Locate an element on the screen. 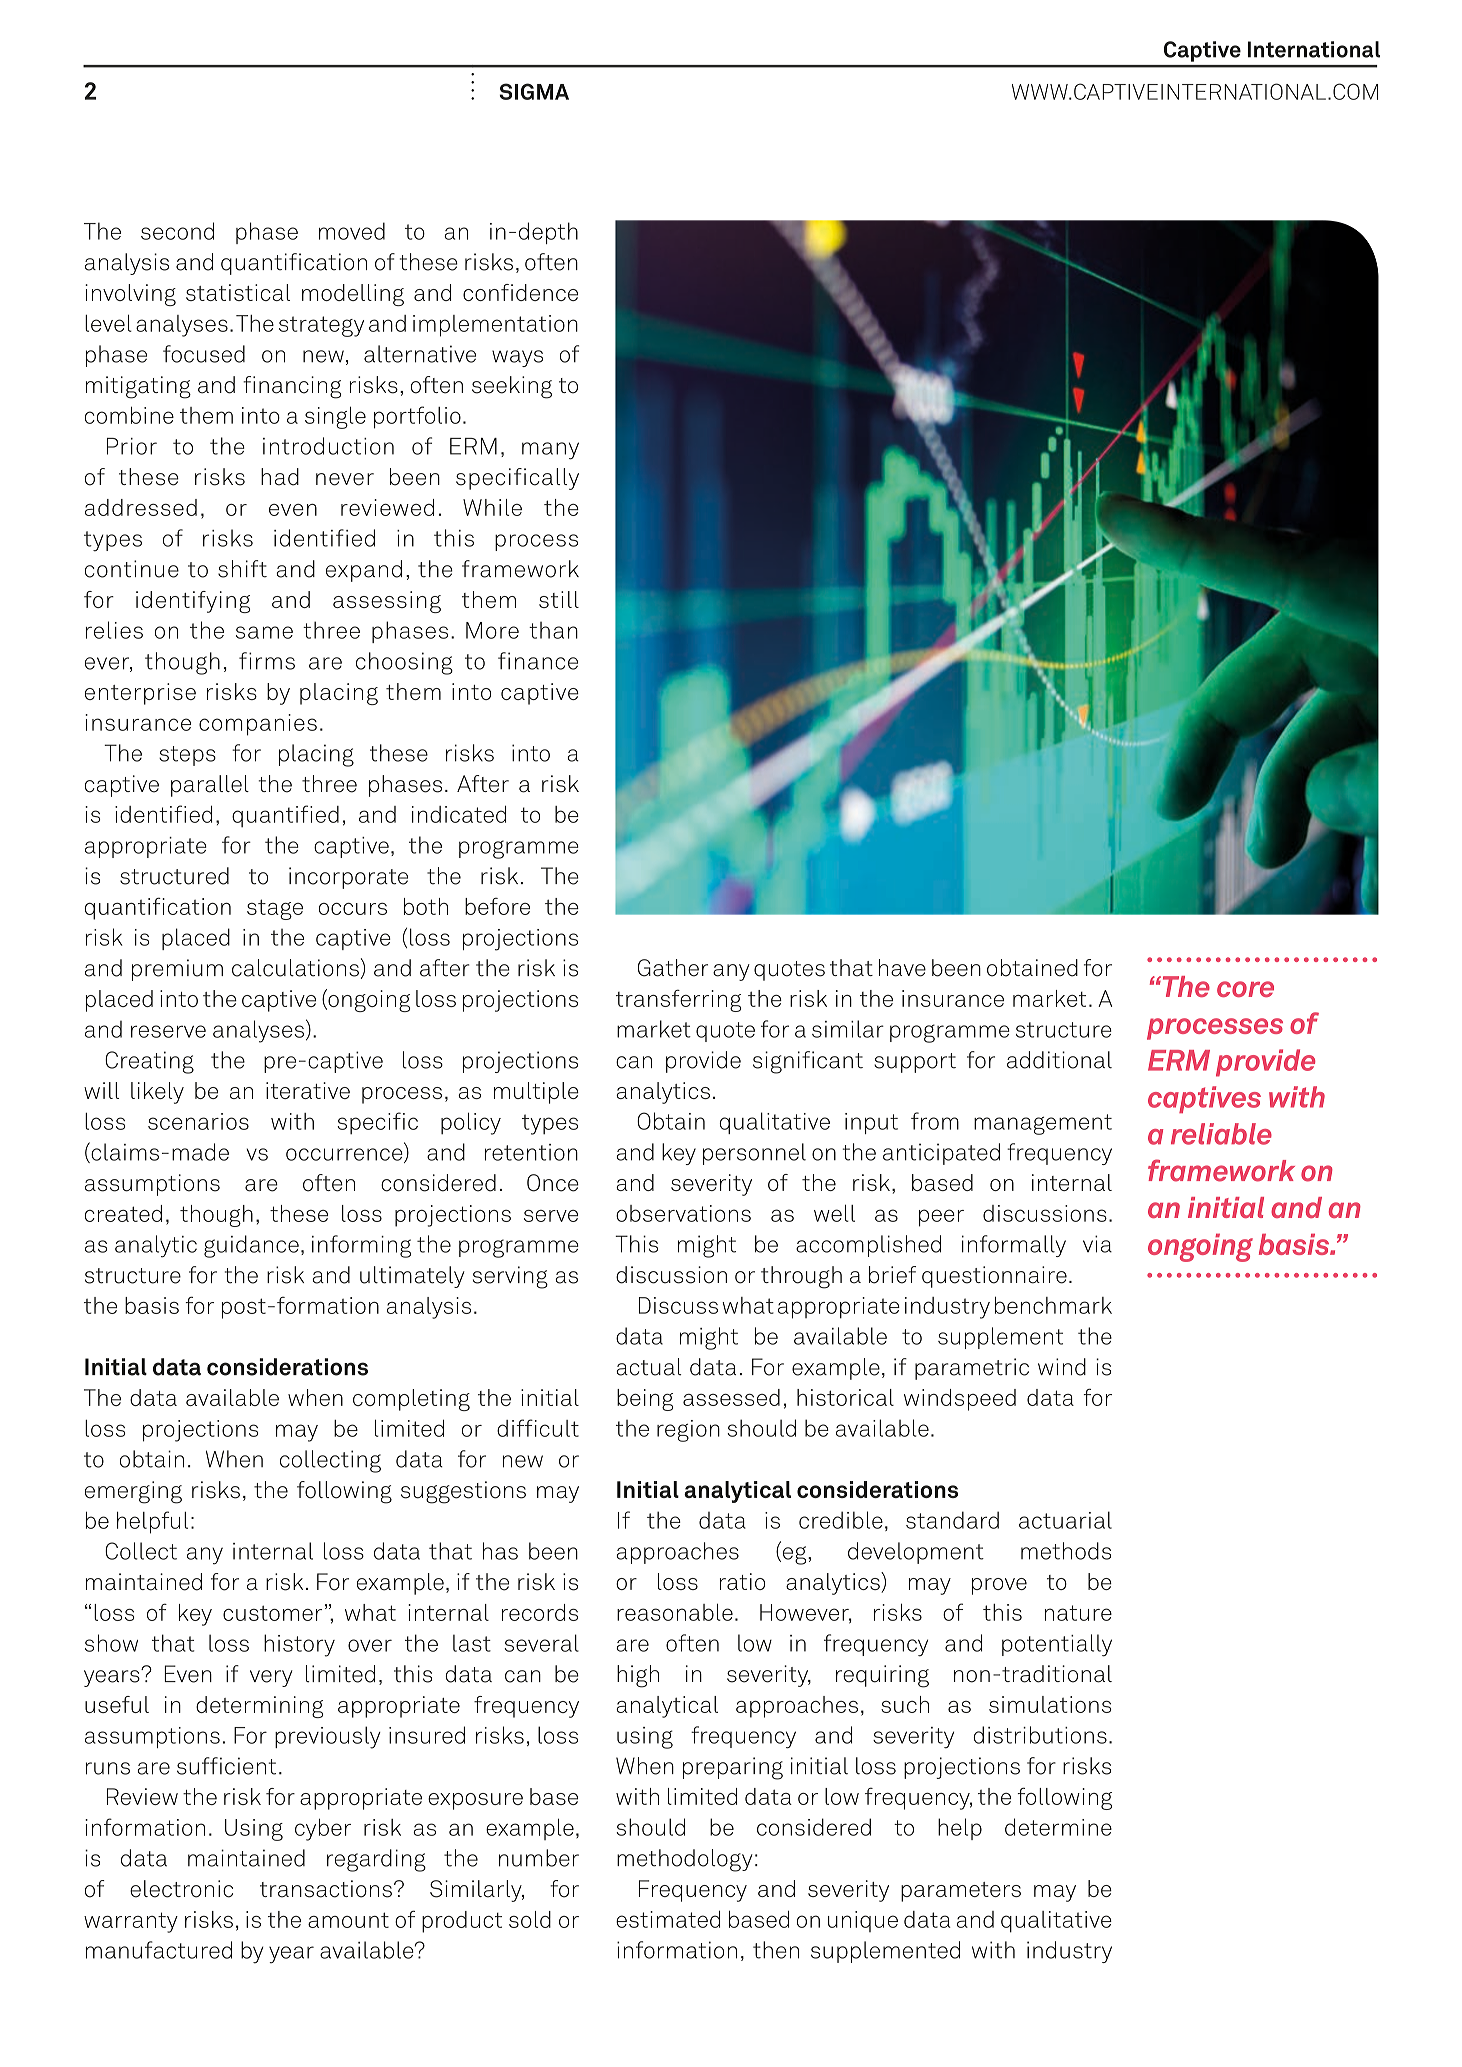 This screenshot has width=1462, height=2067. second is located at coordinates (177, 231).
